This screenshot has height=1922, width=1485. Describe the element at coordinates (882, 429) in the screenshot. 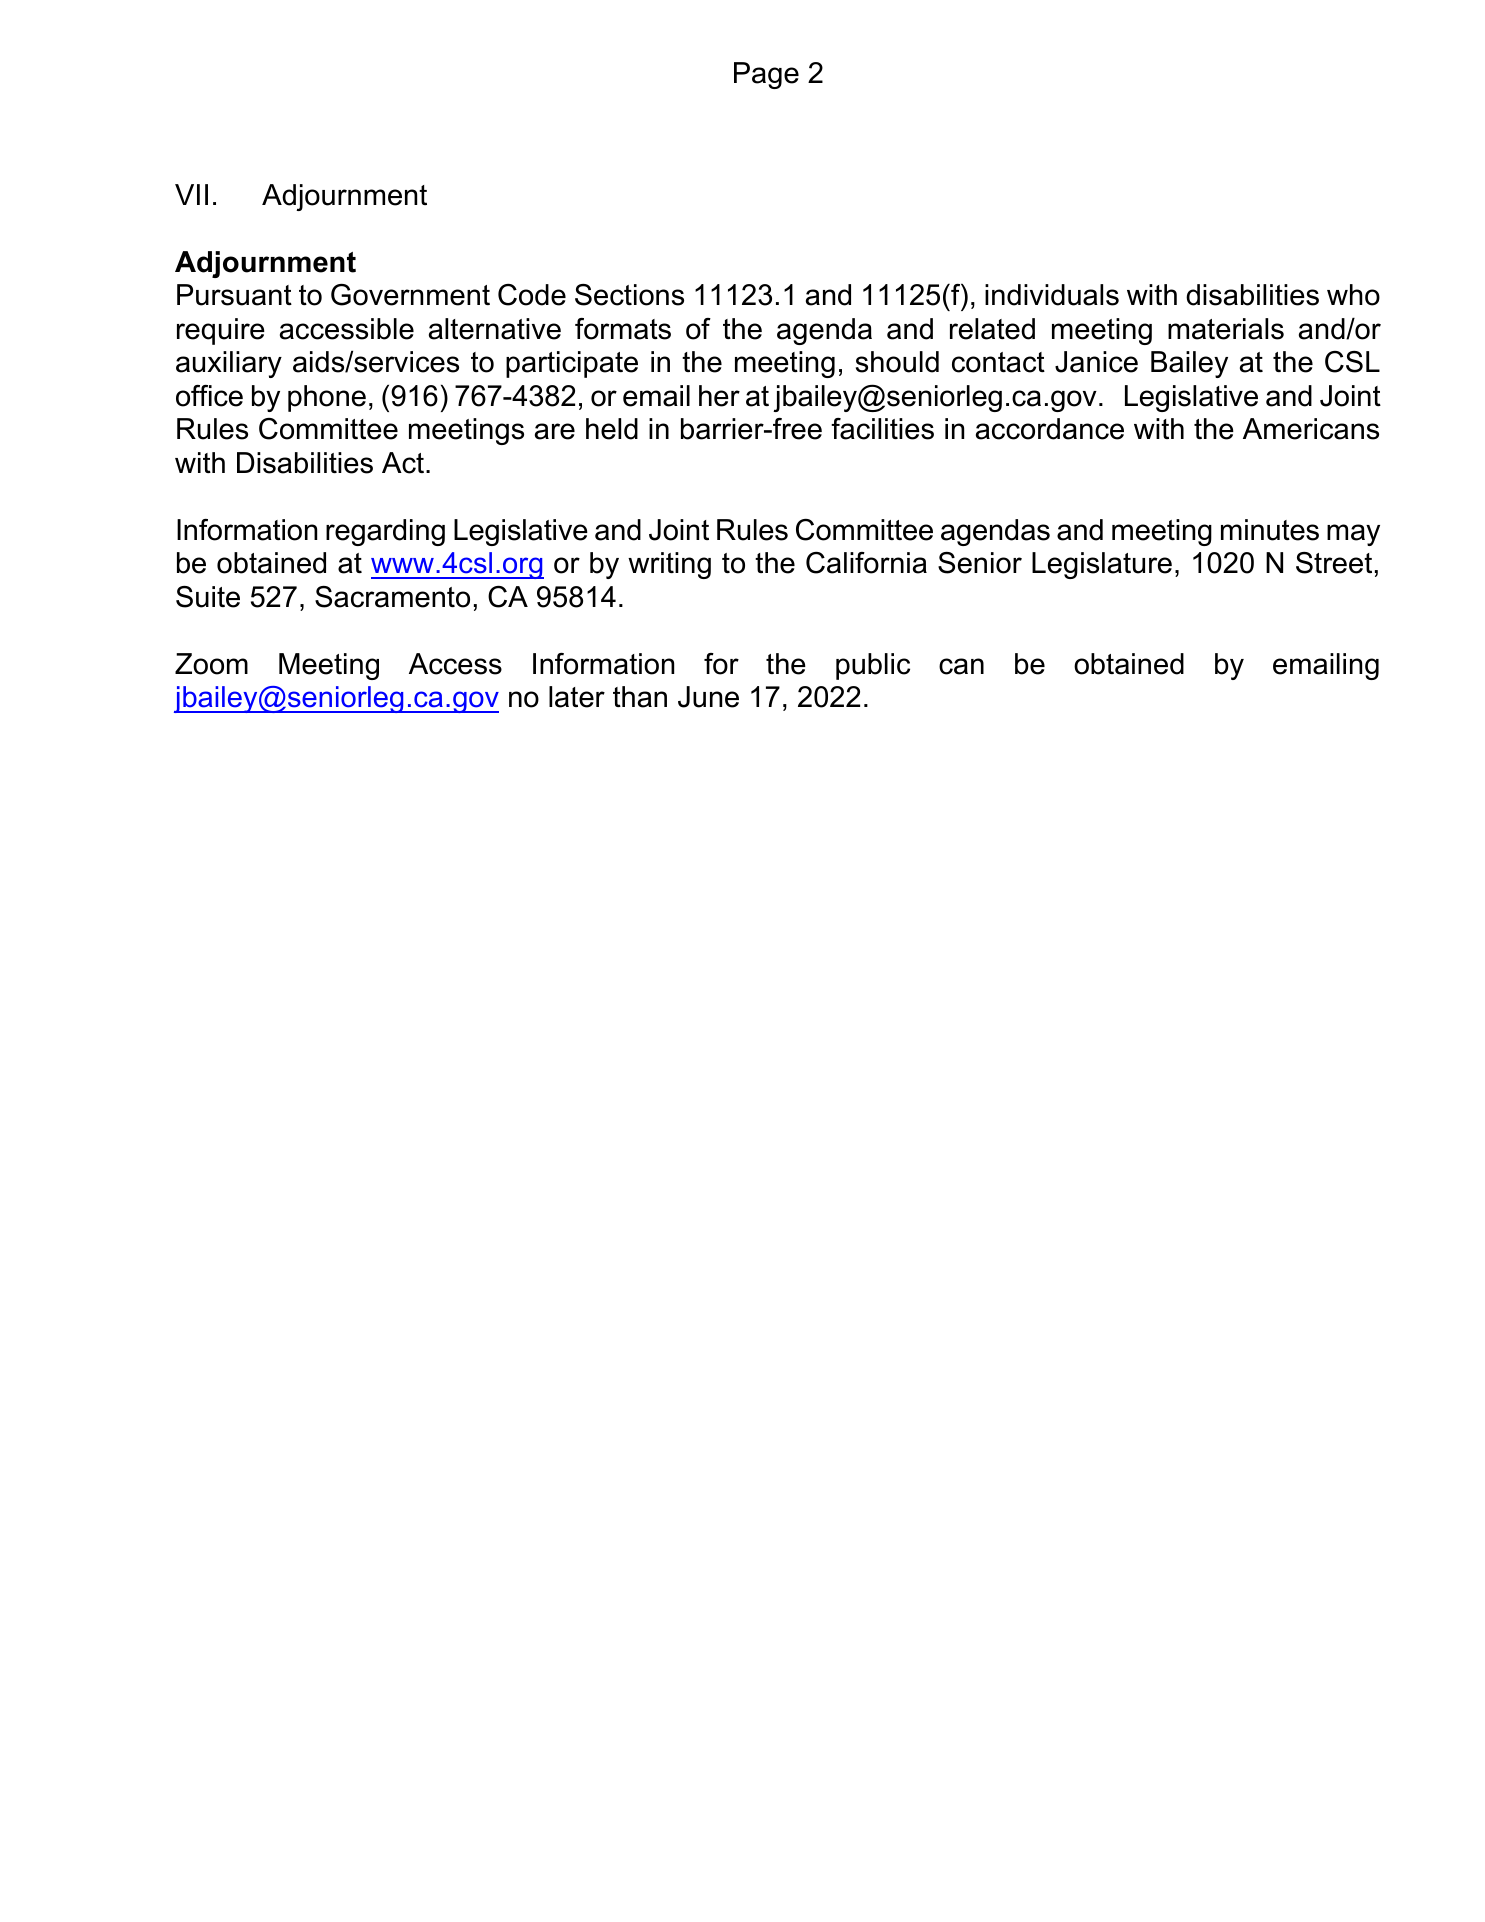

I see `facilities` at that location.
